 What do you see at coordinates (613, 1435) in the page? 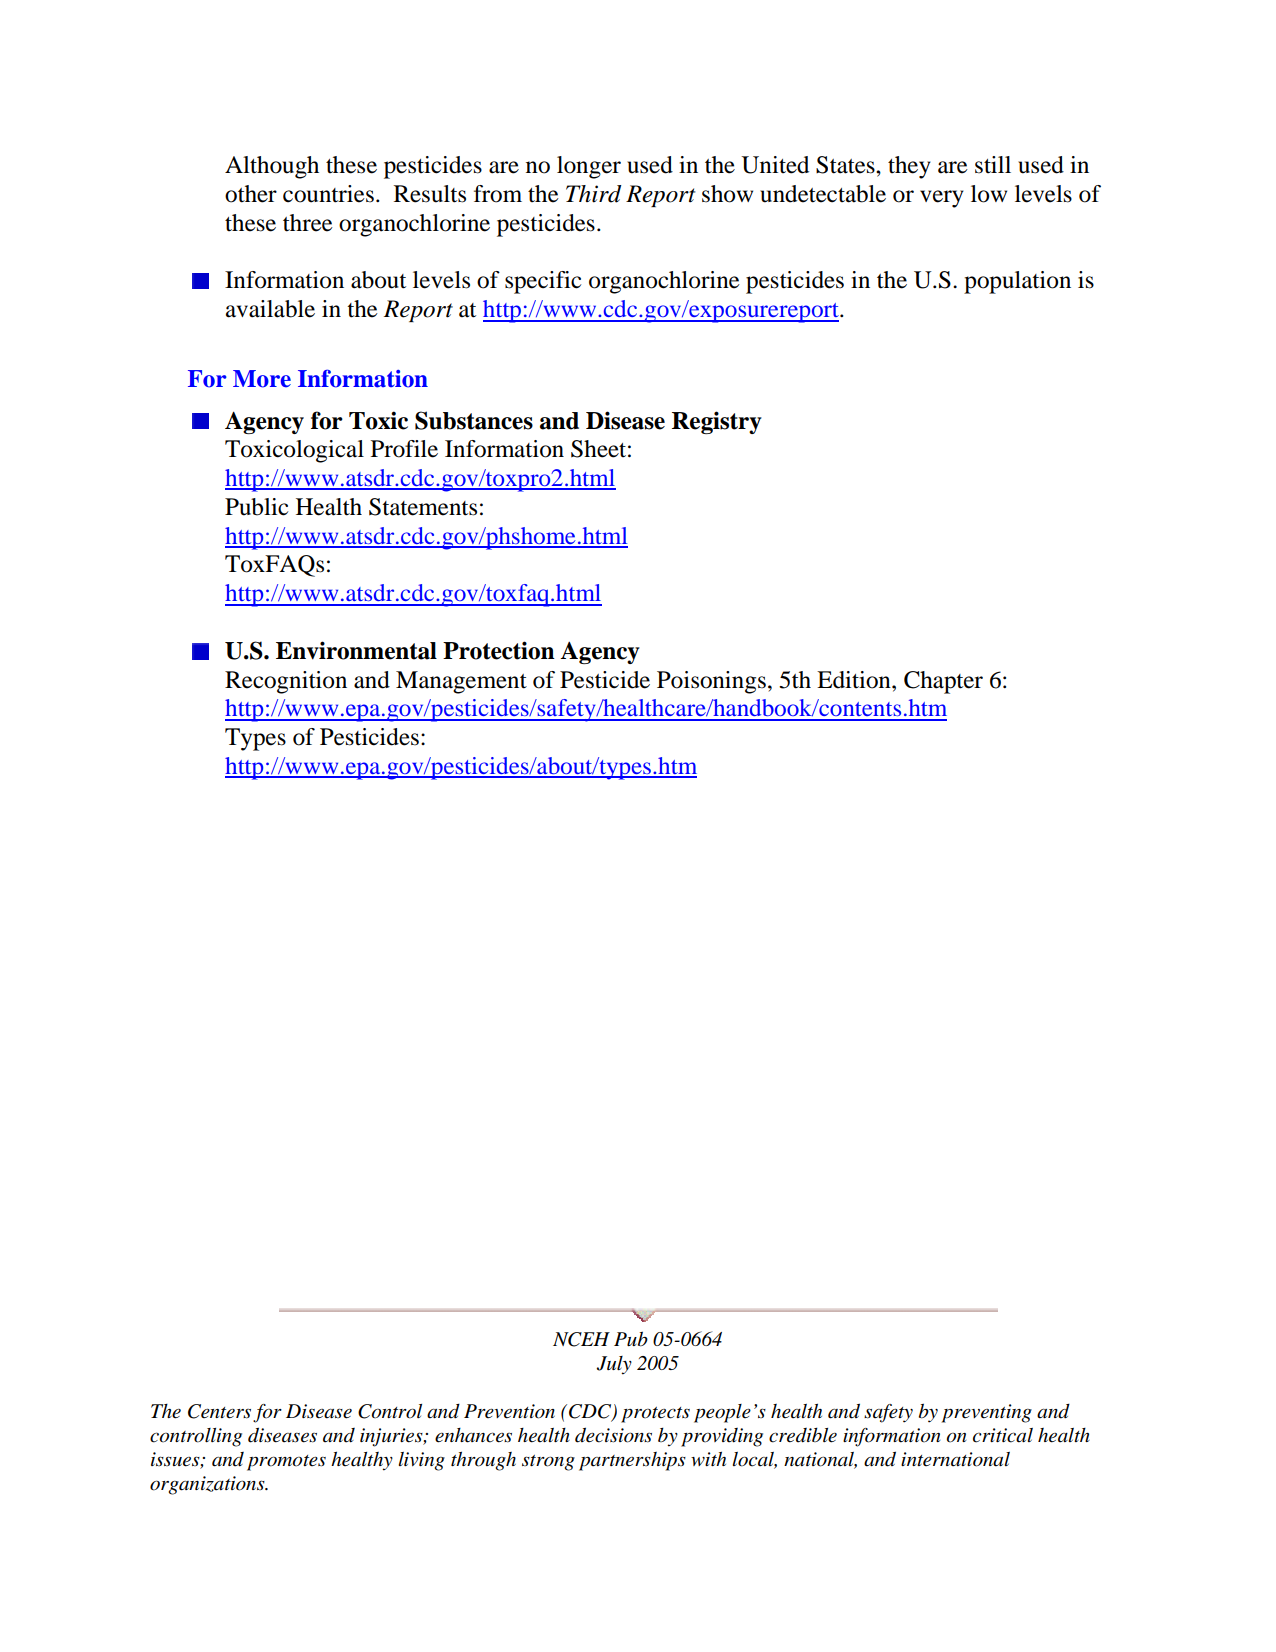
I see `decisions` at bounding box center [613, 1435].
